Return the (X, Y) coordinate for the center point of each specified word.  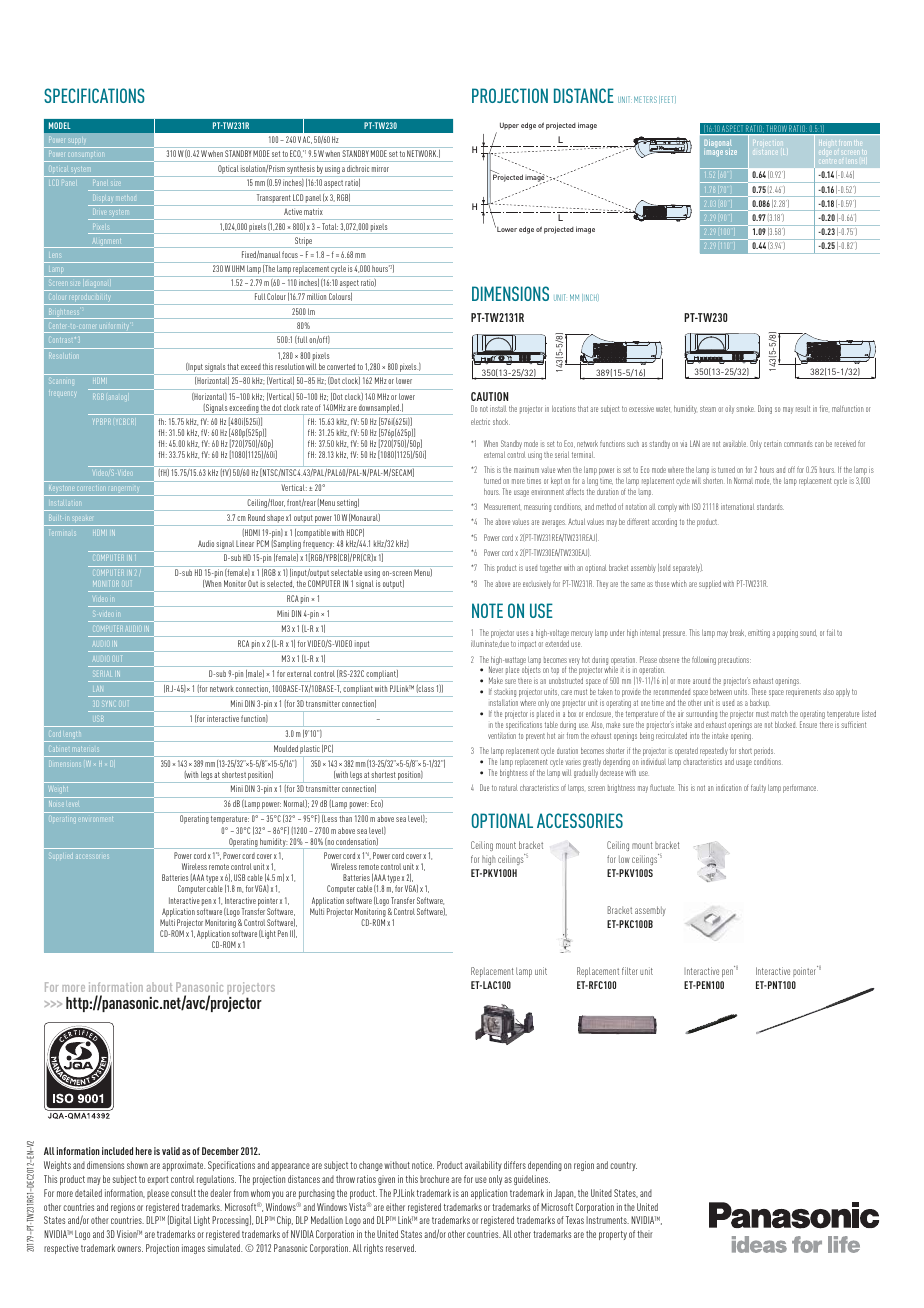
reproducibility (90, 300)
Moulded (286, 748)
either (395, 1207)
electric (480, 421)
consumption (87, 157)
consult (183, 1193)
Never (496, 669)
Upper (509, 126)
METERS (645, 99)
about (159, 987)
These (758, 691)
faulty (758, 788)
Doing (765, 409)
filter (630, 971)
